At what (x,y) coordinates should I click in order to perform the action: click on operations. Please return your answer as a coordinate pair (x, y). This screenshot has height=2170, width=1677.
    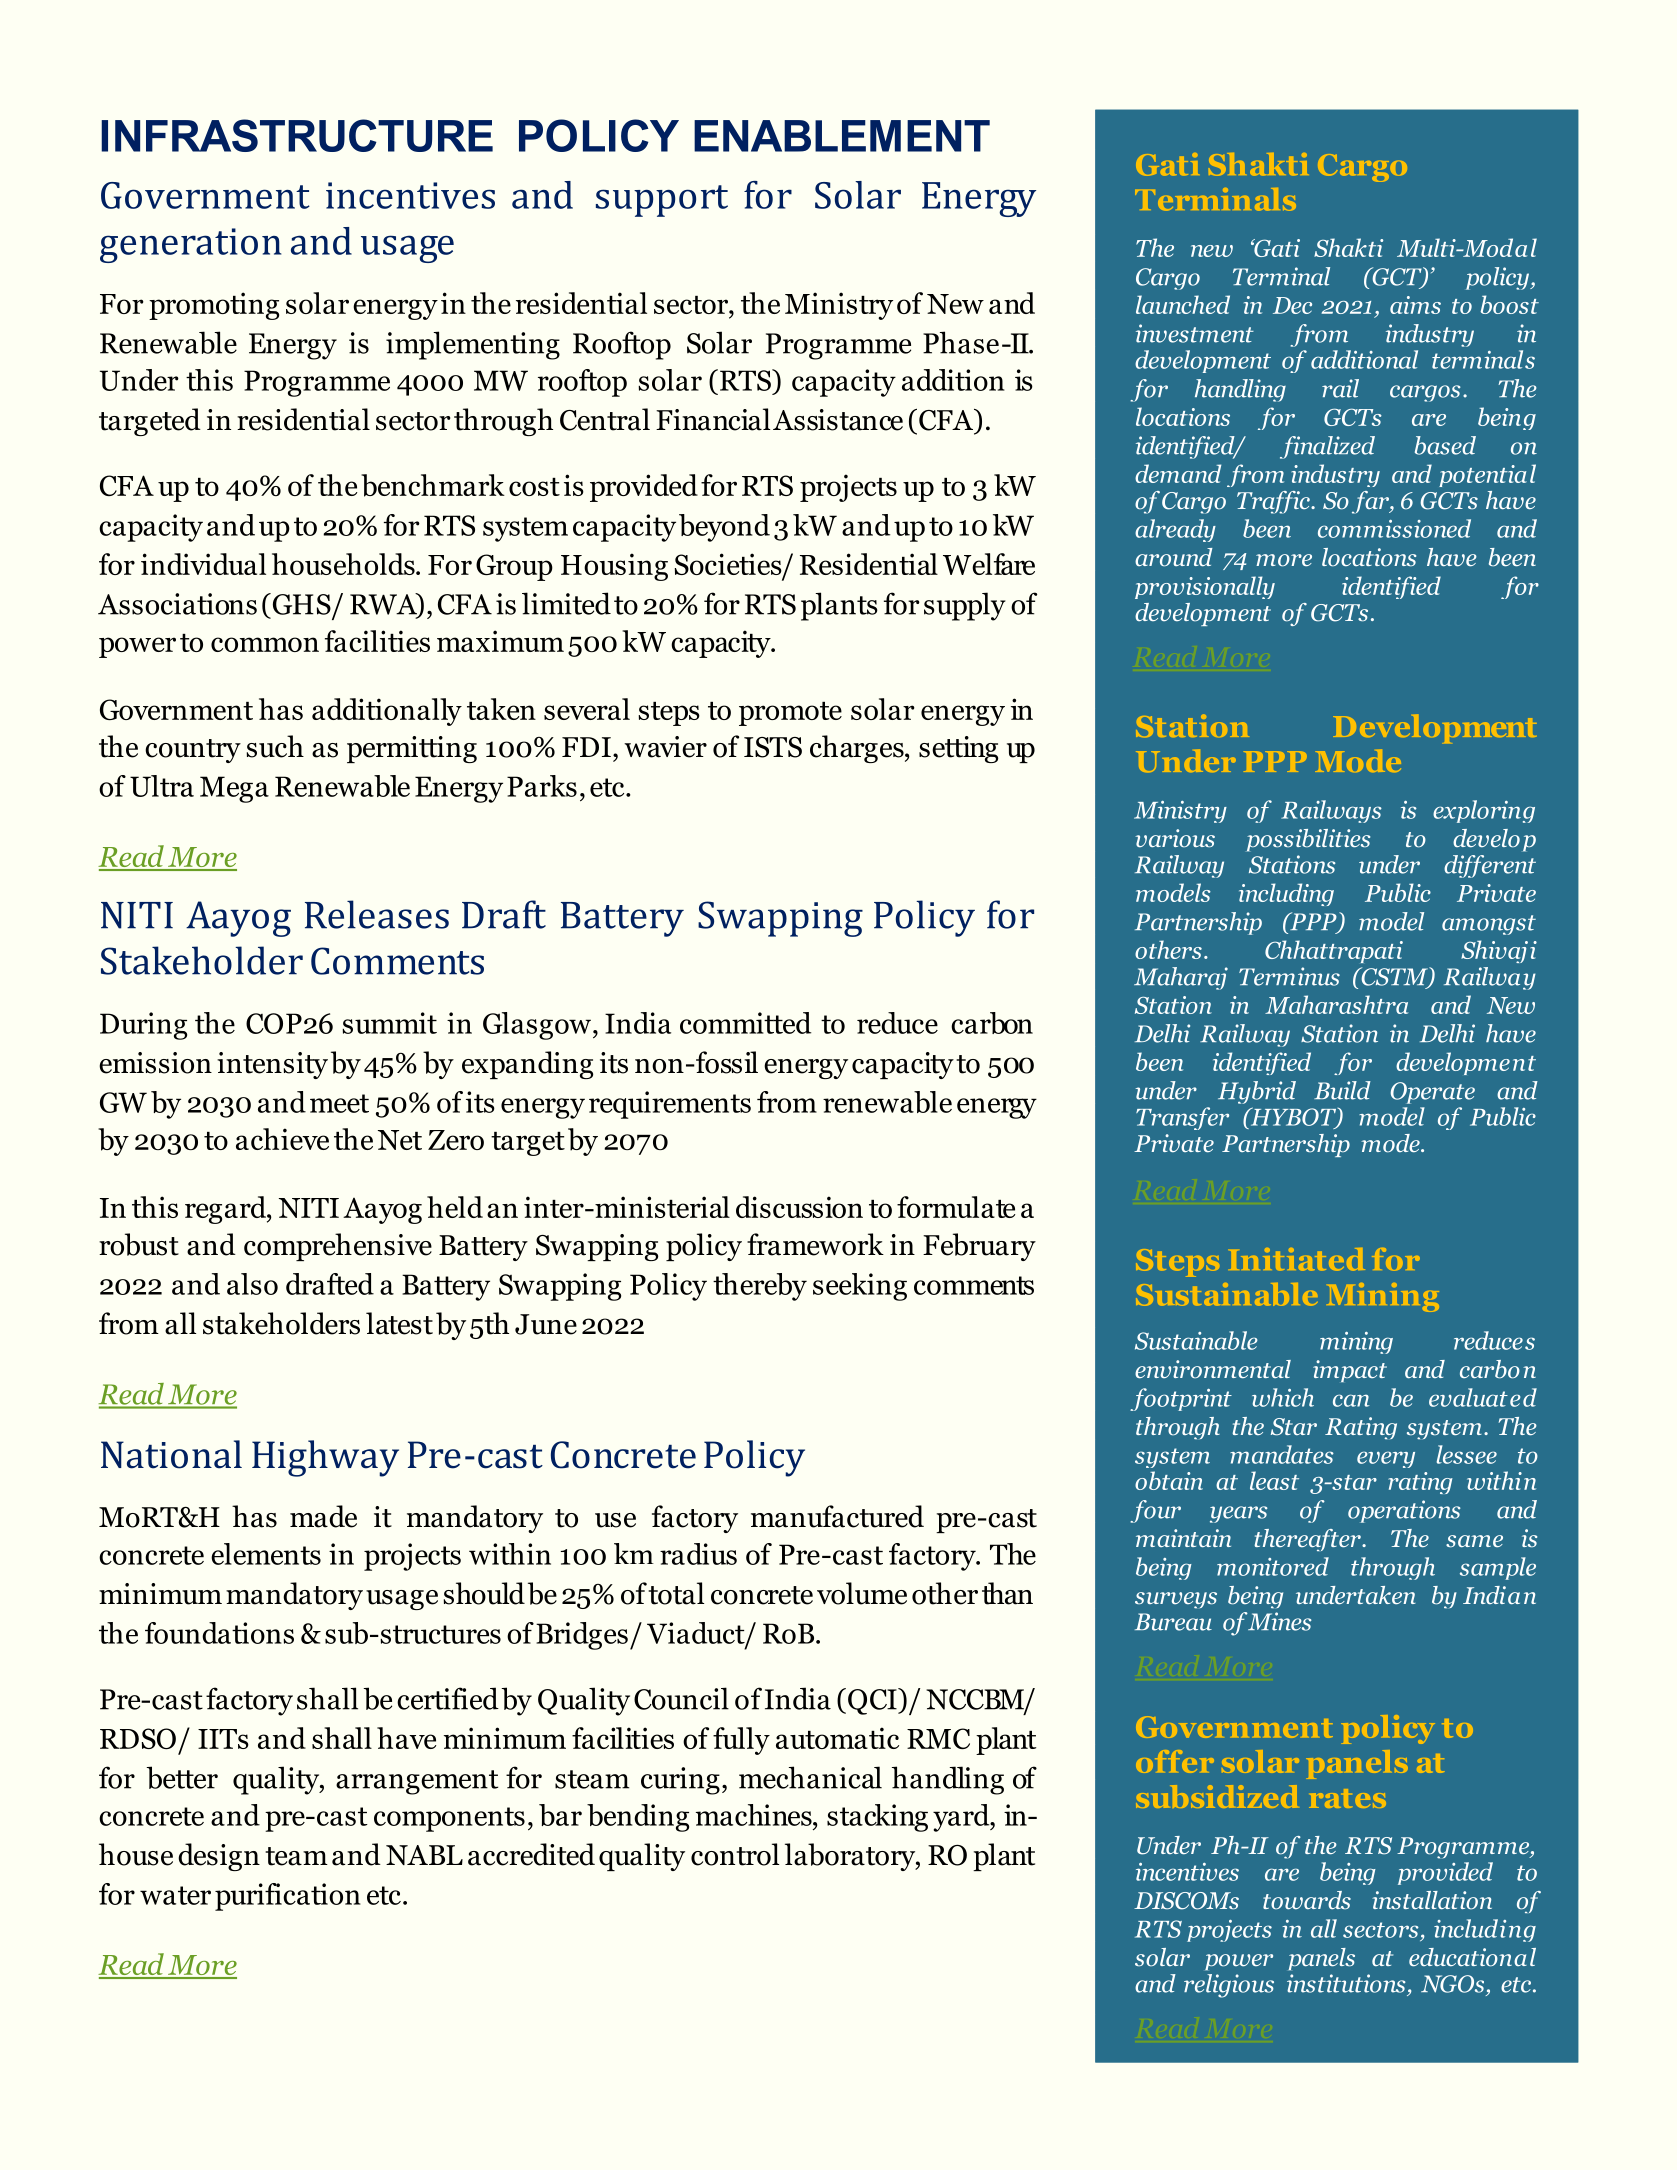
    Looking at the image, I should click on (1404, 1511).
